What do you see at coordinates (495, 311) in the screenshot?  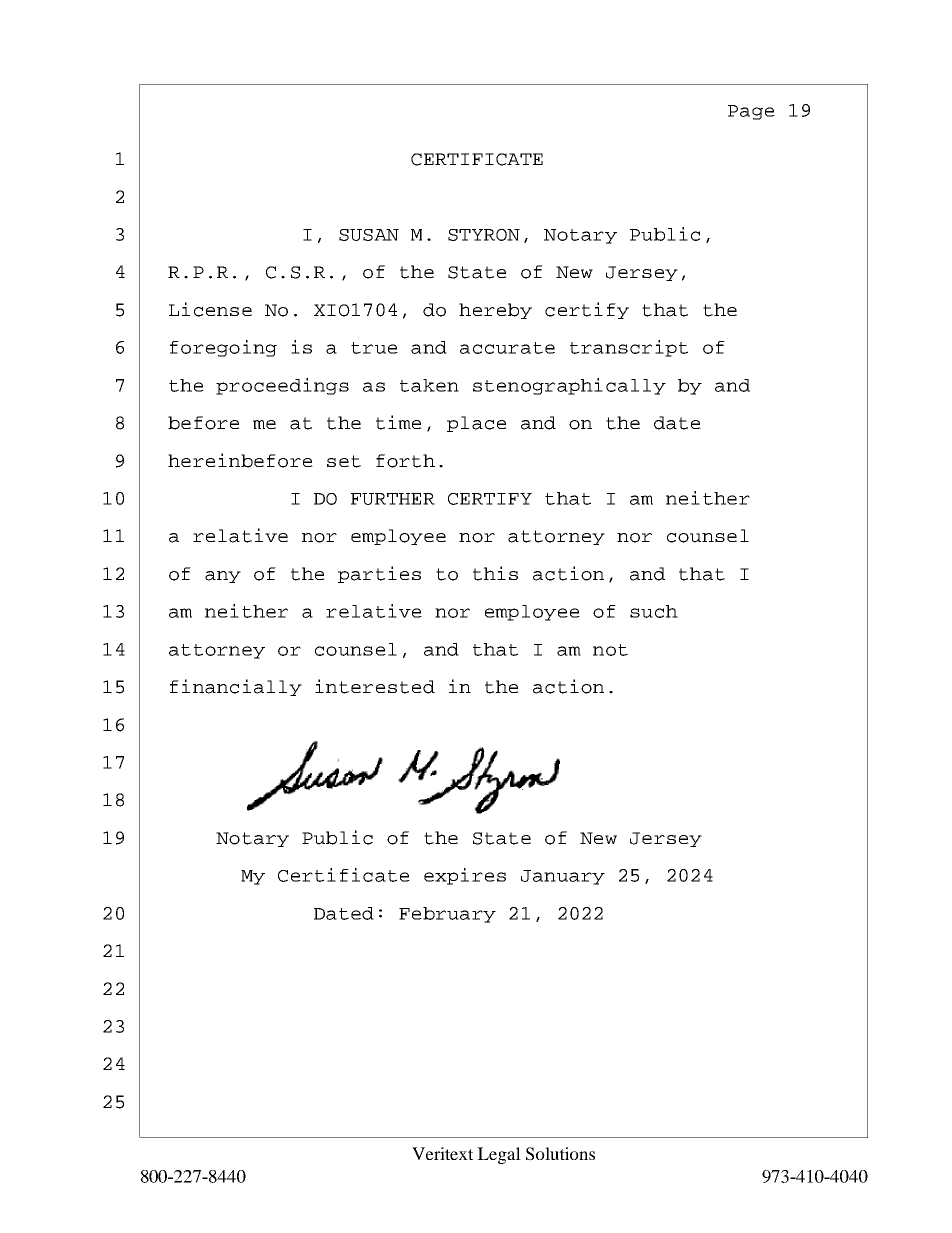 I see `hereby` at bounding box center [495, 311].
